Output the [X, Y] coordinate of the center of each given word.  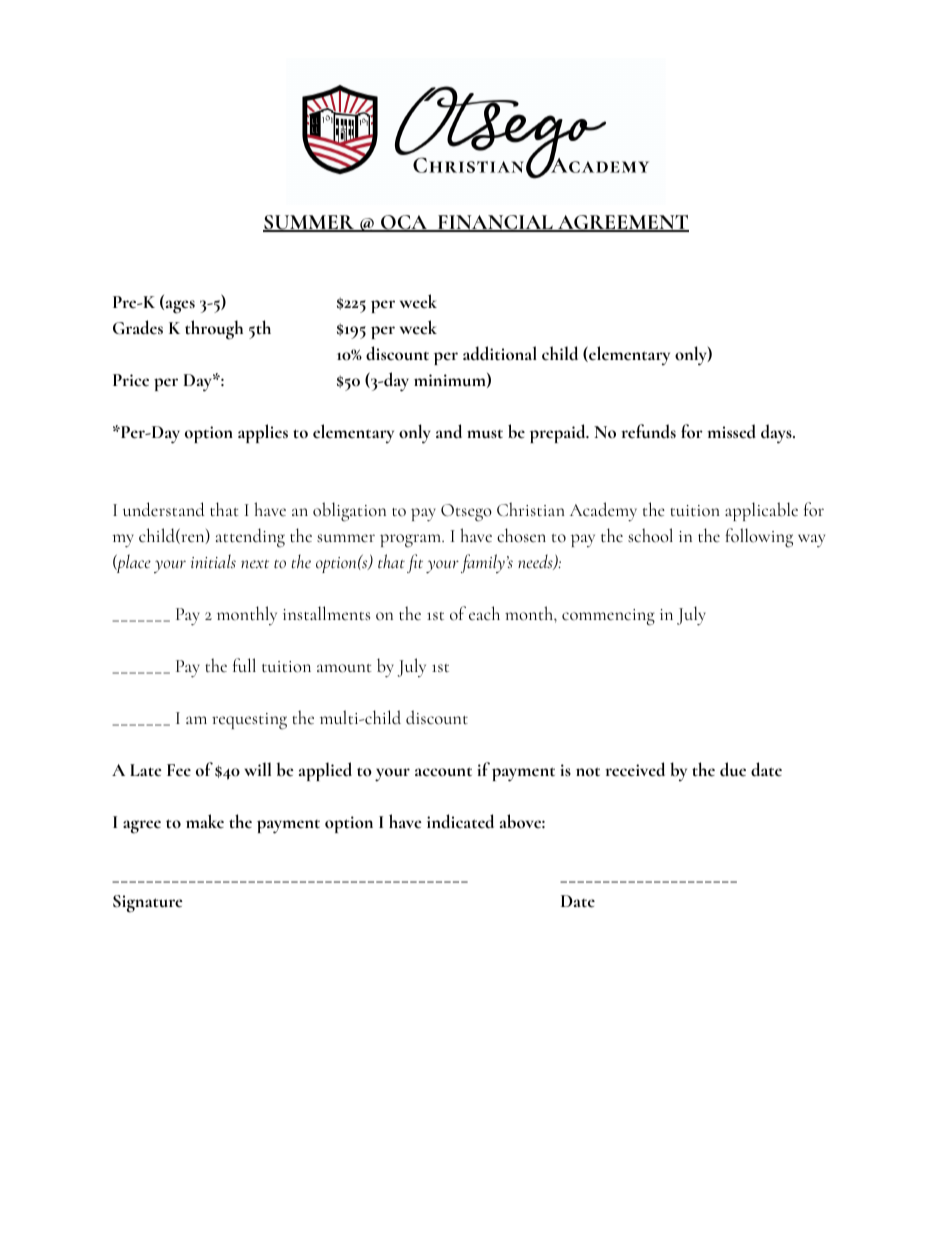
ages [179, 307]
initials [213, 561]
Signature [148, 904]
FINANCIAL [495, 223]
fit [415, 563]
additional [500, 353]
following [759, 538]
